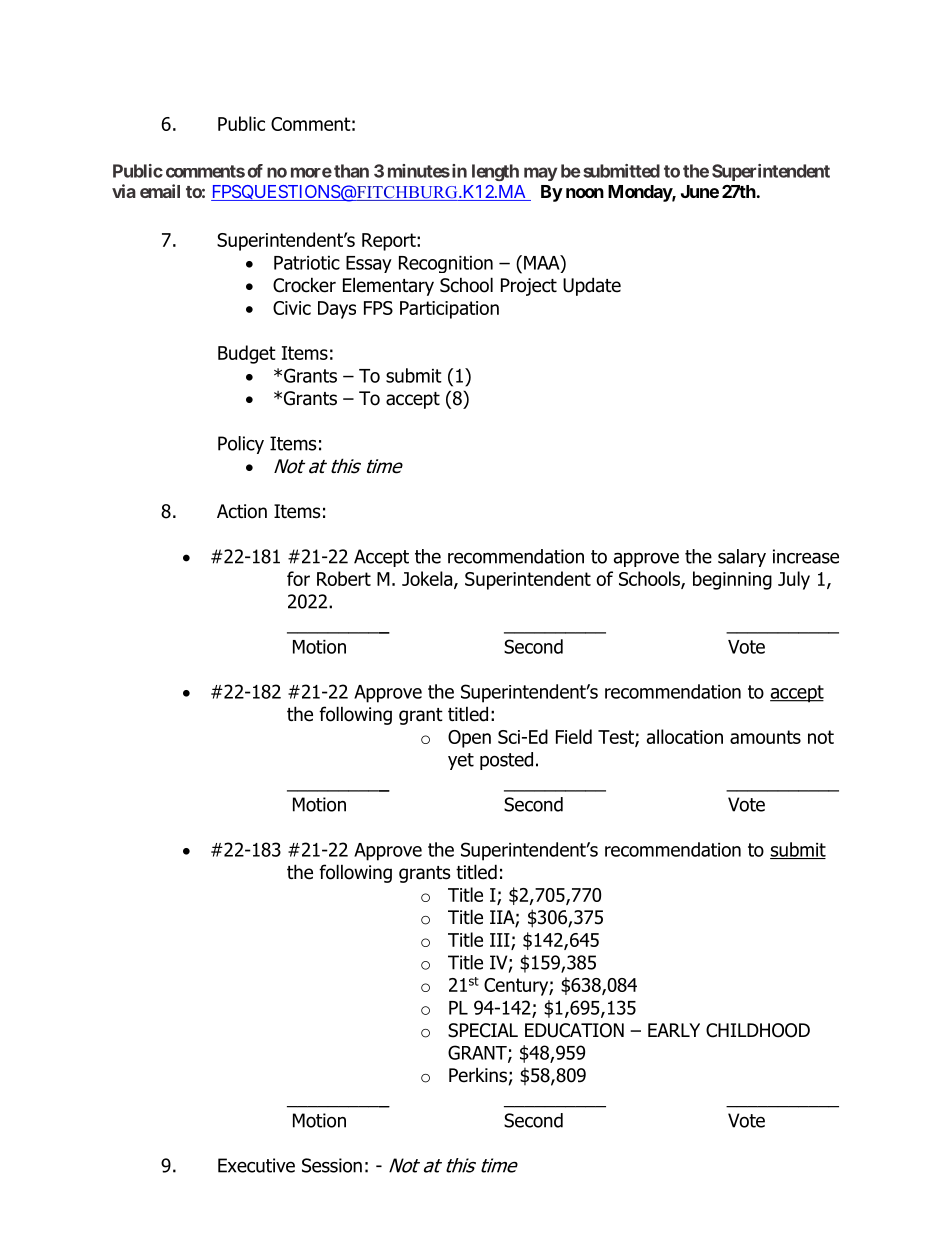 Image resolution: width=952 pixels, height=1233 pixels. What do you see at coordinates (758, 1030) in the screenshot?
I see `CHILDHOOD` at bounding box center [758, 1030].
